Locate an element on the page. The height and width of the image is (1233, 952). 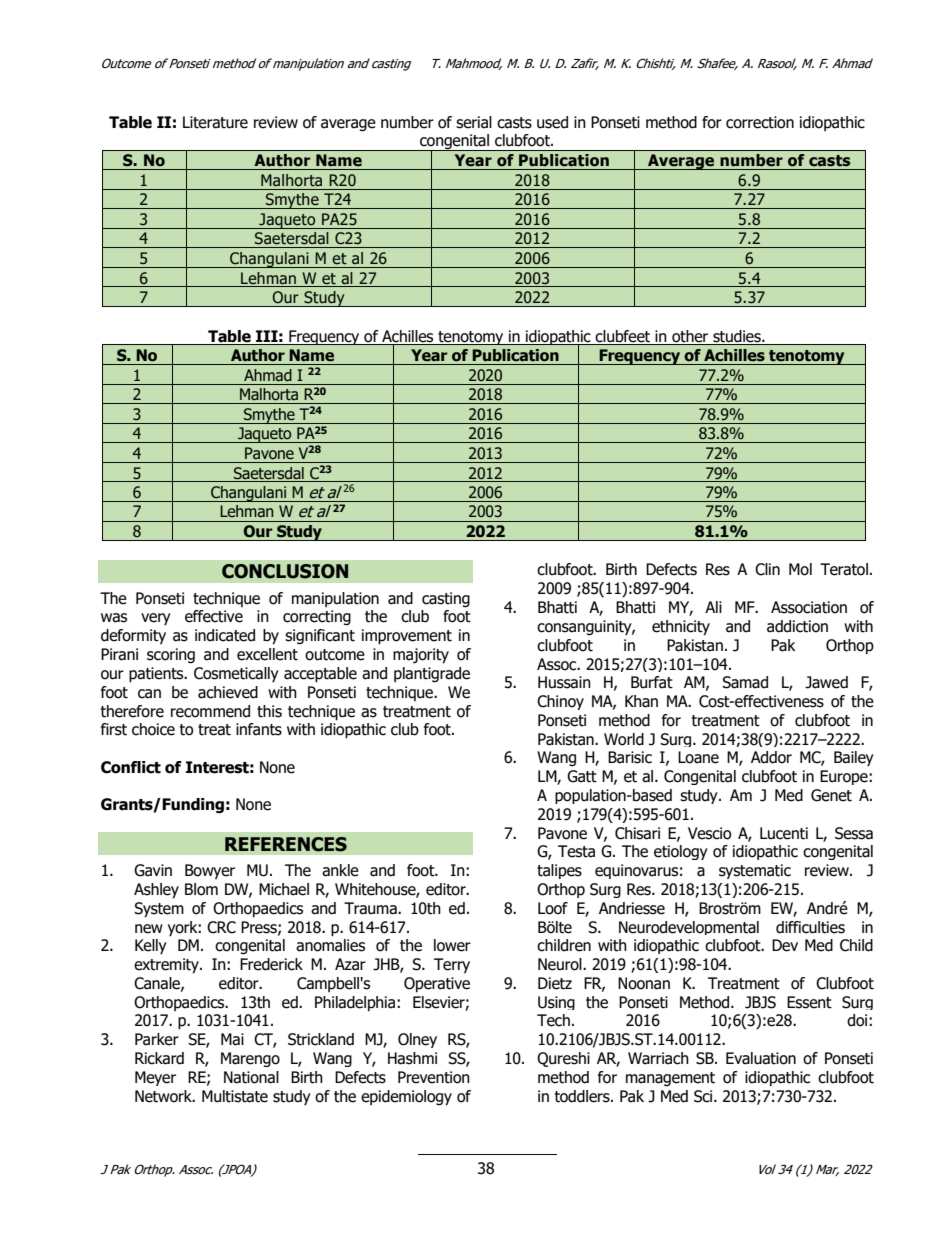
choice is located at coordinates (153, 729).
